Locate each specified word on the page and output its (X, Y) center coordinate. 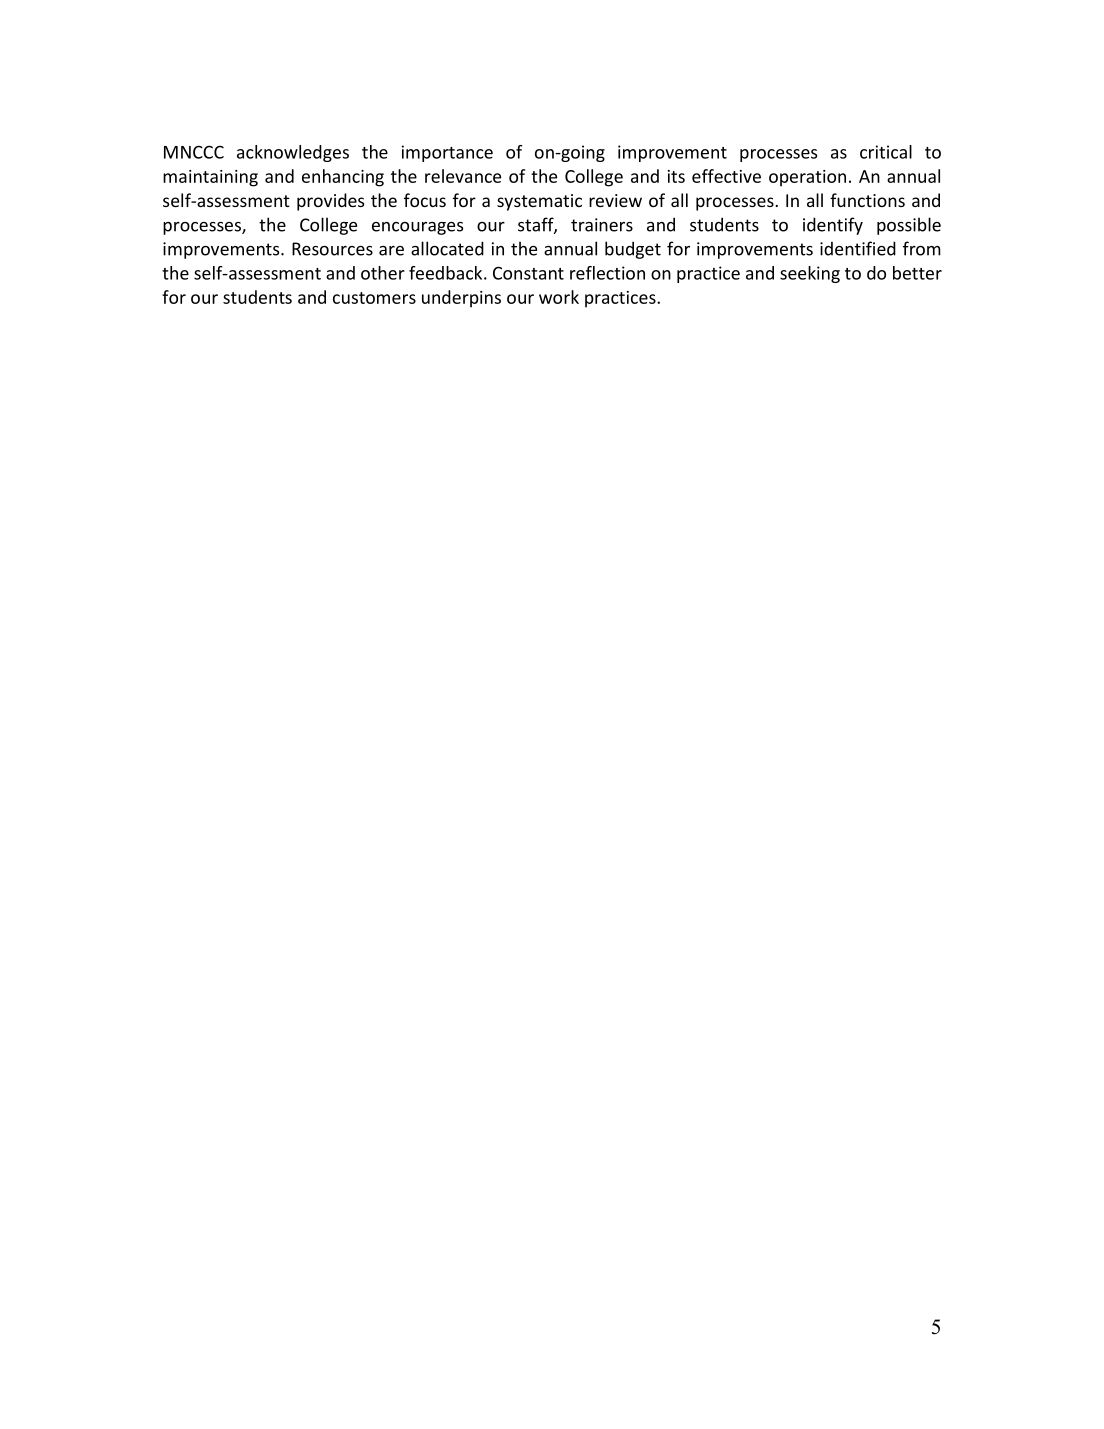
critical (886, 152)
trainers (602, 225)
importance (447, 153)
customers (374, 298)
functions (867, 200)
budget (633, 250)
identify (833, 226)
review (615, 200)
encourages (417, 228)
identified (858, 248)
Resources (332, 249)
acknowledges (293, 153)
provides (330, 202)
